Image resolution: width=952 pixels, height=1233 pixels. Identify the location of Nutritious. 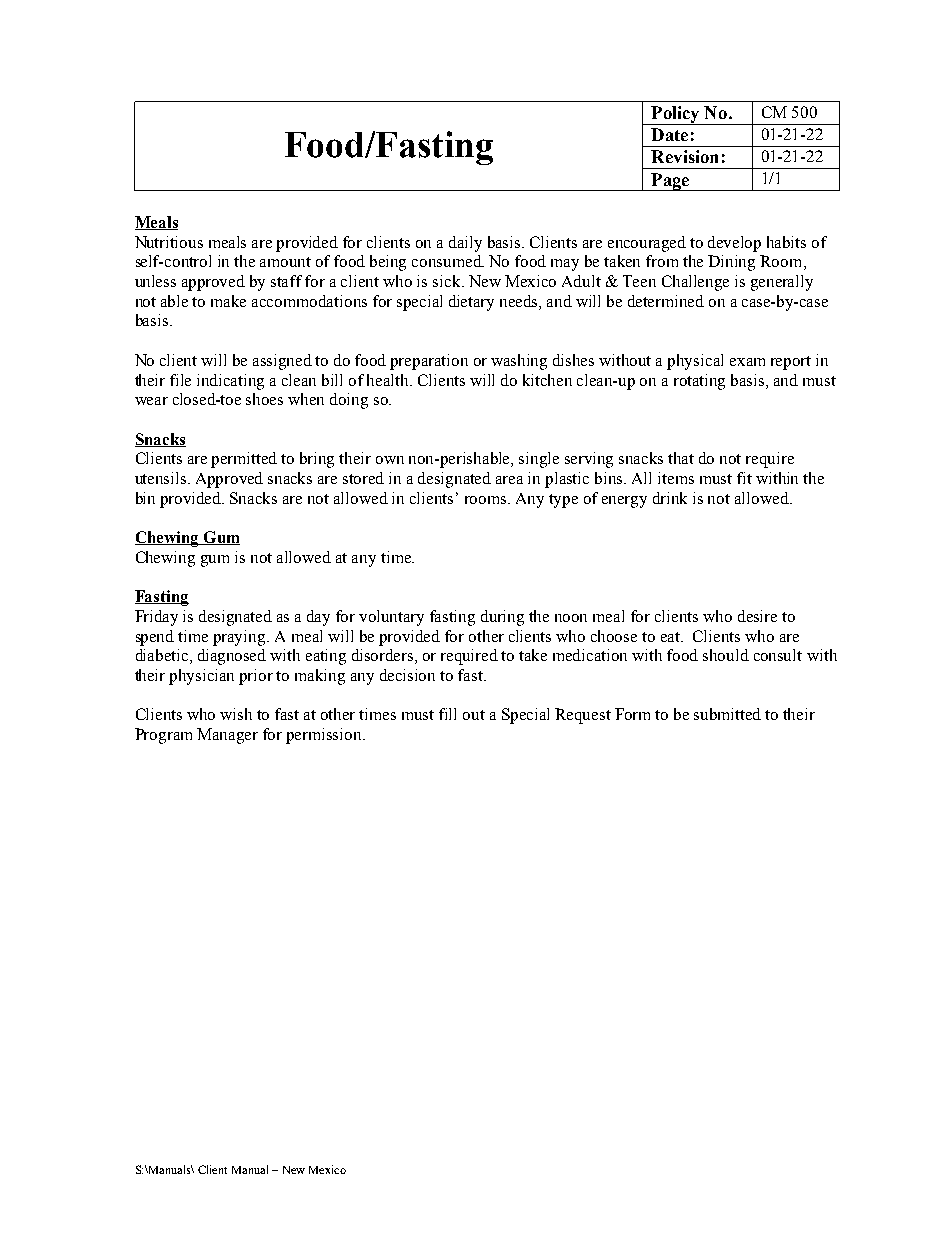
(169, 242).
